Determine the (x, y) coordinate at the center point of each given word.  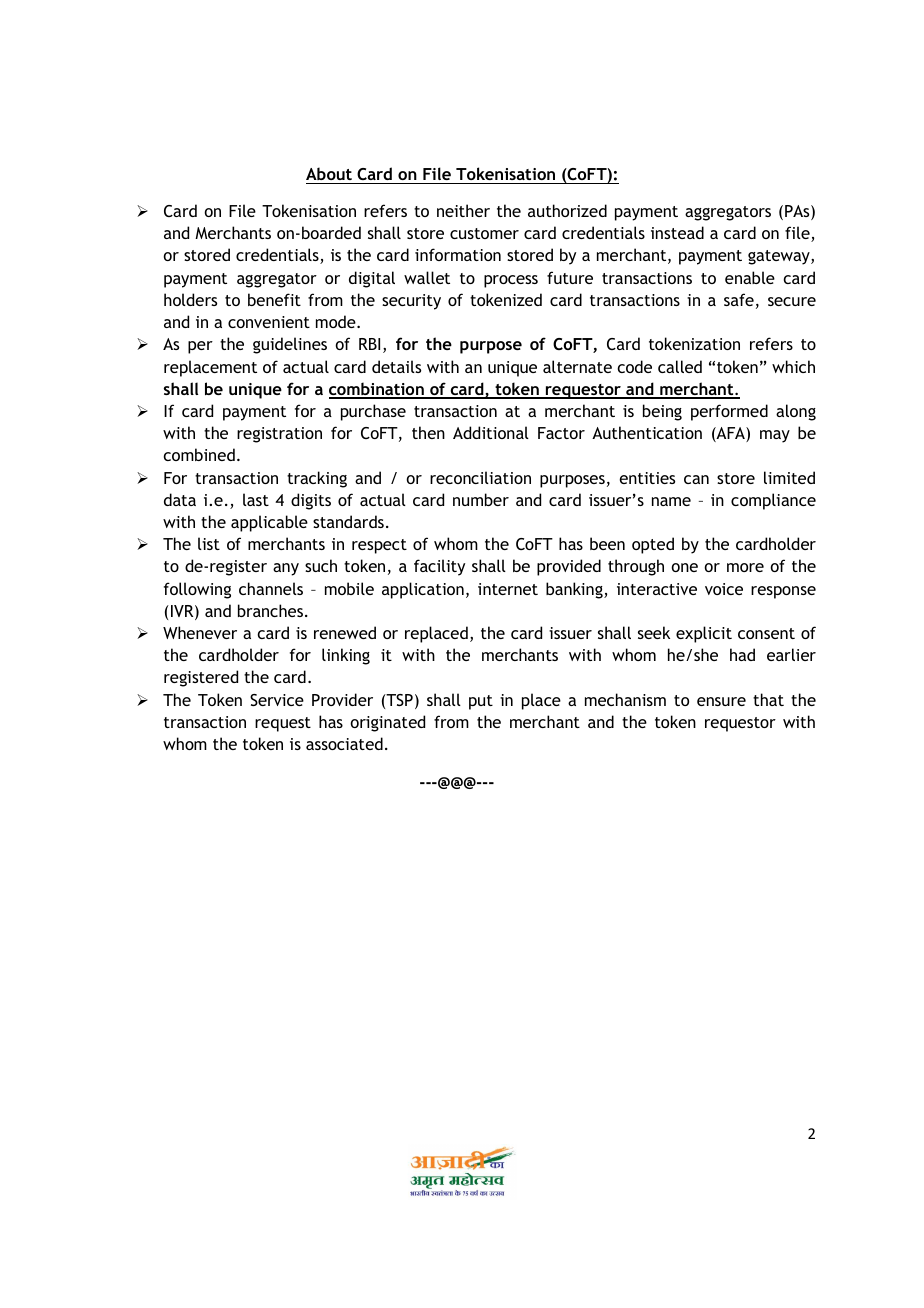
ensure (721, 701)
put (481, 702)
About (329, 173)
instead (677, 232)
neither (463, 210)
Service (277, 700)
